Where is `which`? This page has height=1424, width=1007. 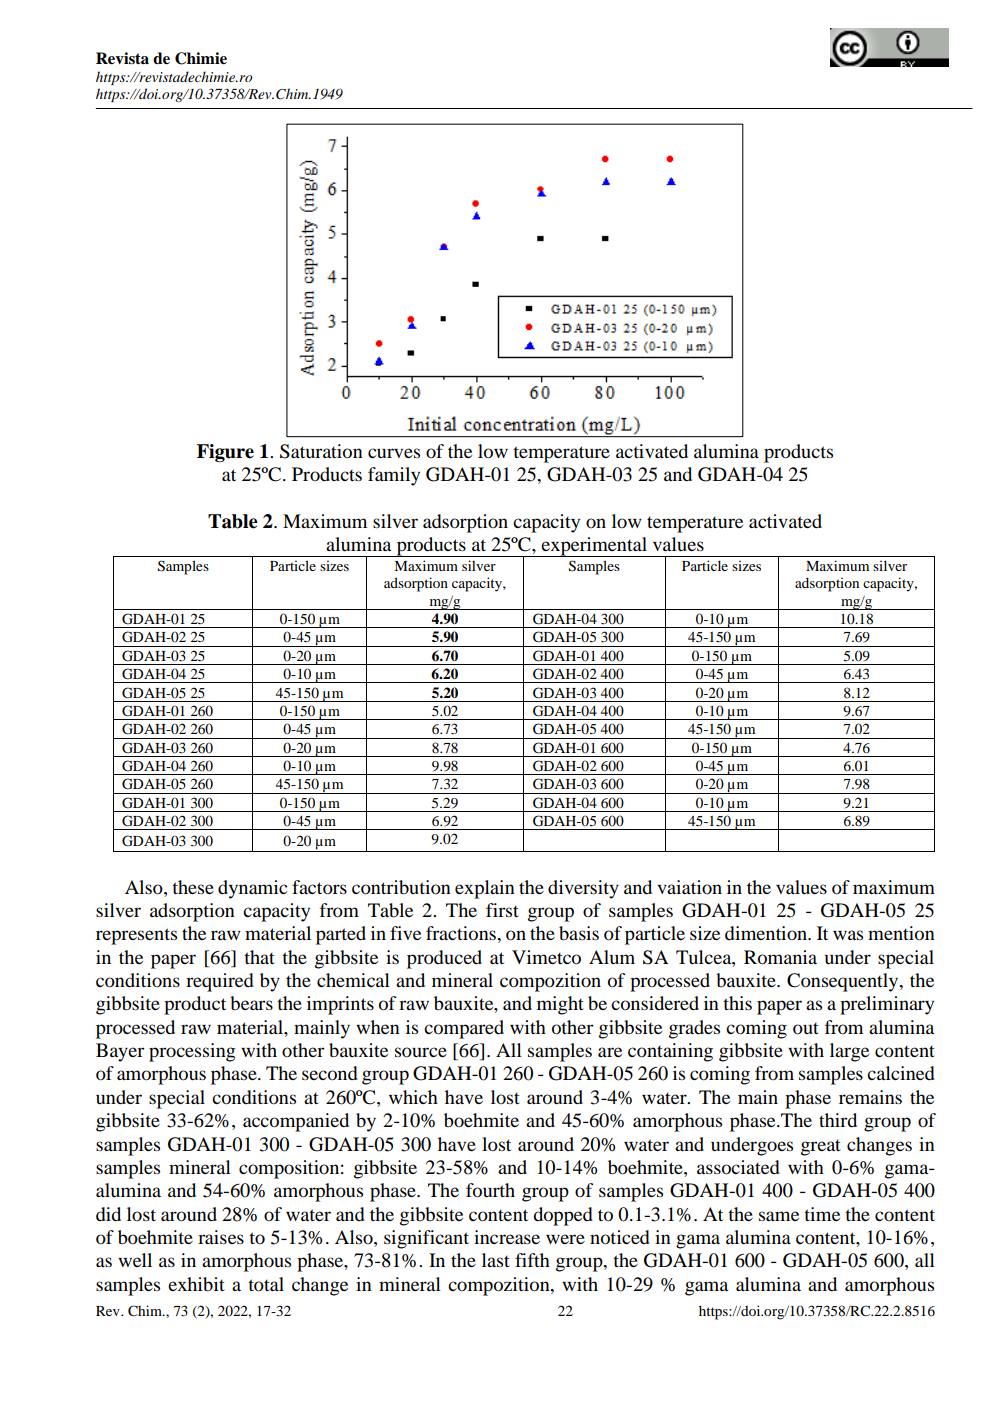 which is located at coordinates (413, 1097).
